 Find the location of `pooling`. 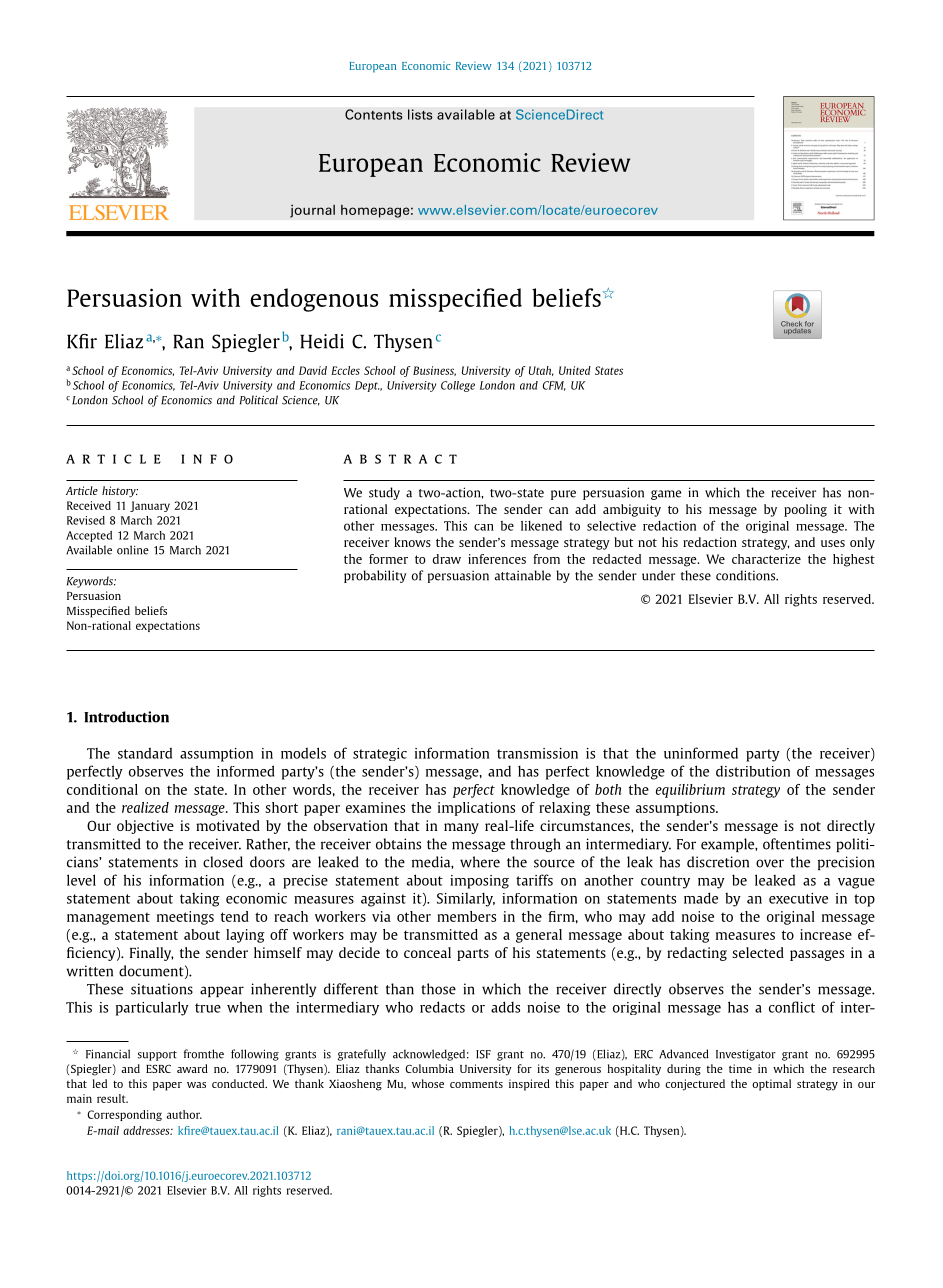

pooling is located at coordinates (805, 510).
